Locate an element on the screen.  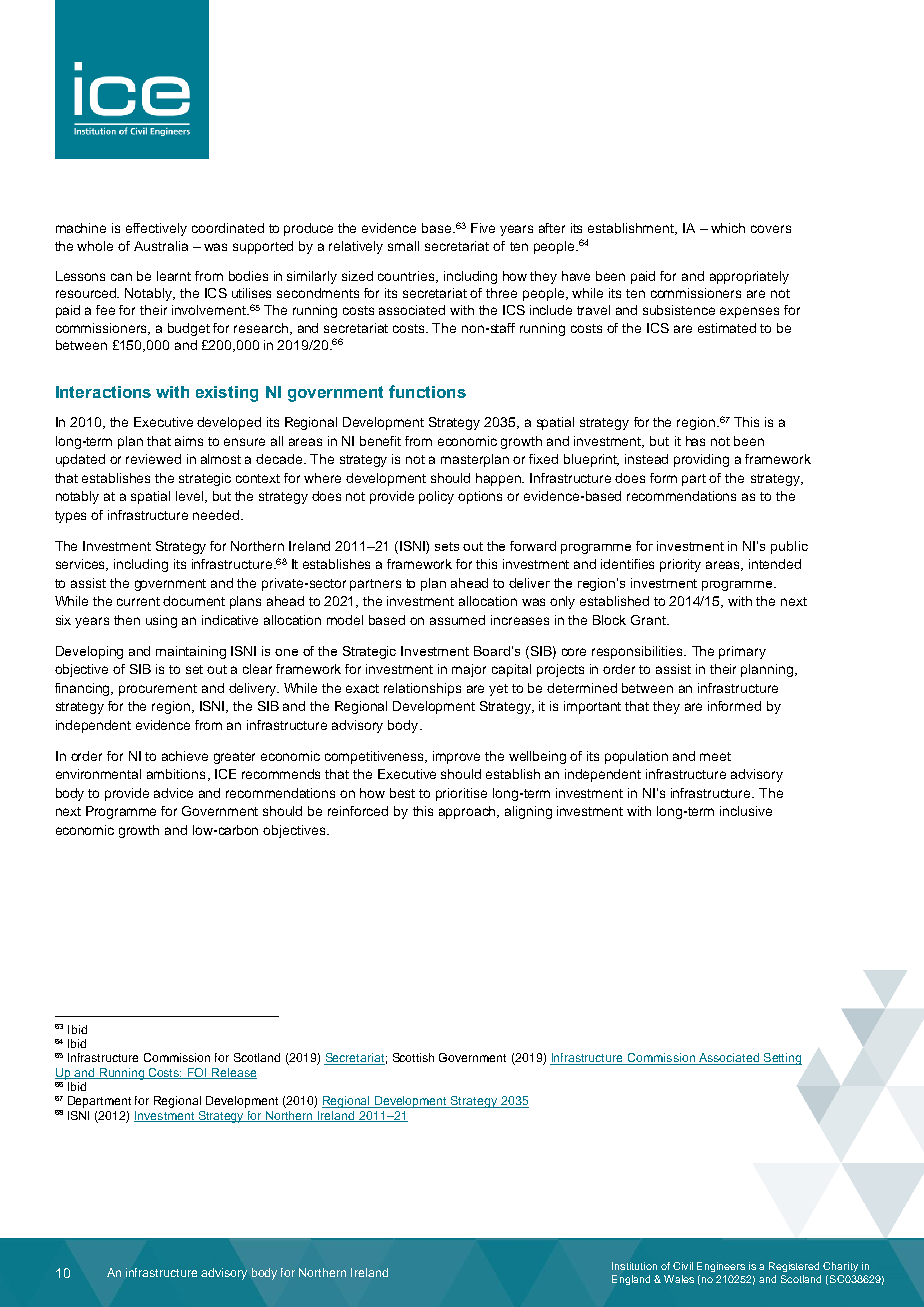
public is located at coordinates (789, 547).
